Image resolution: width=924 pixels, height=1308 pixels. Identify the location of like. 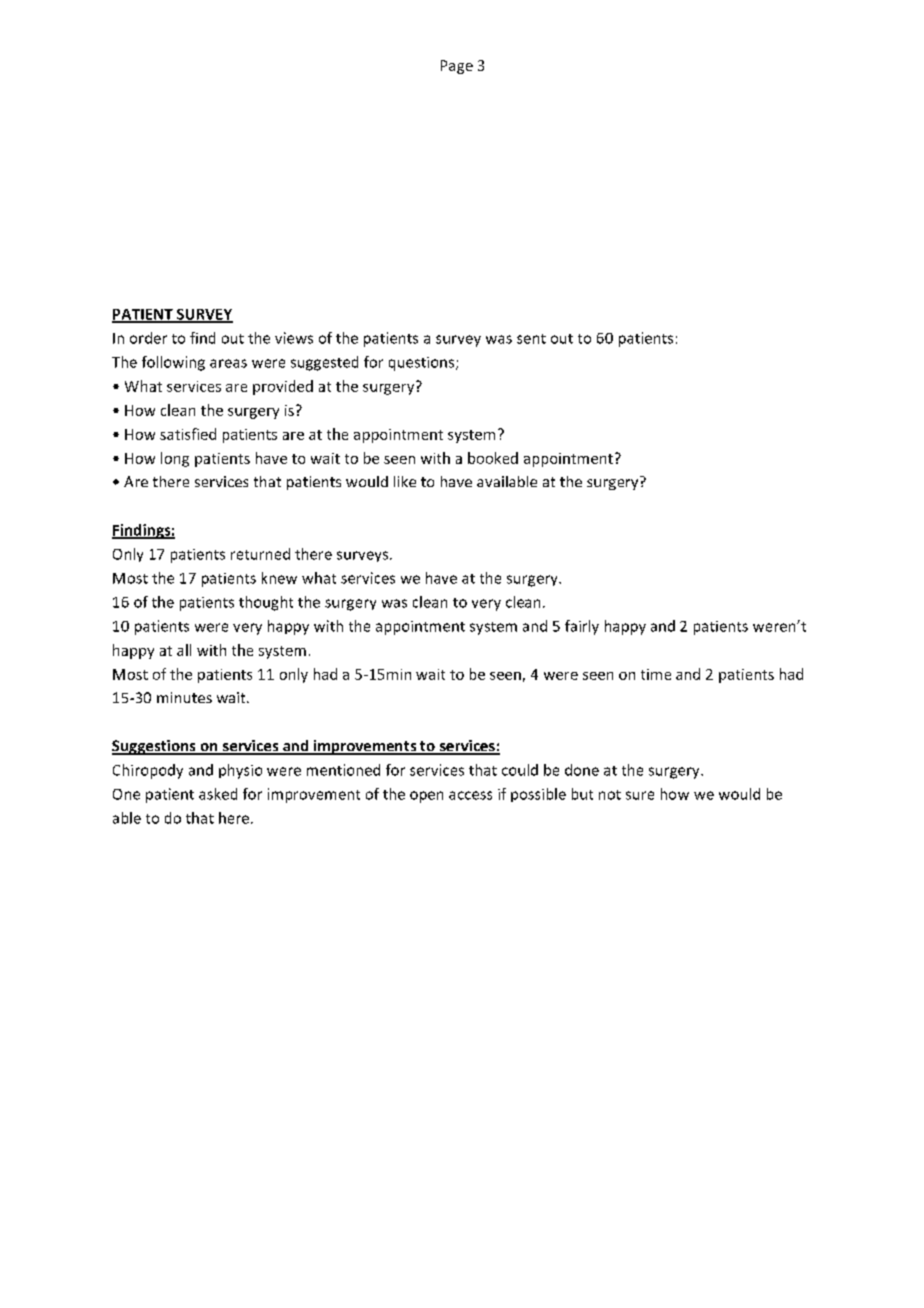
(405, 481).
